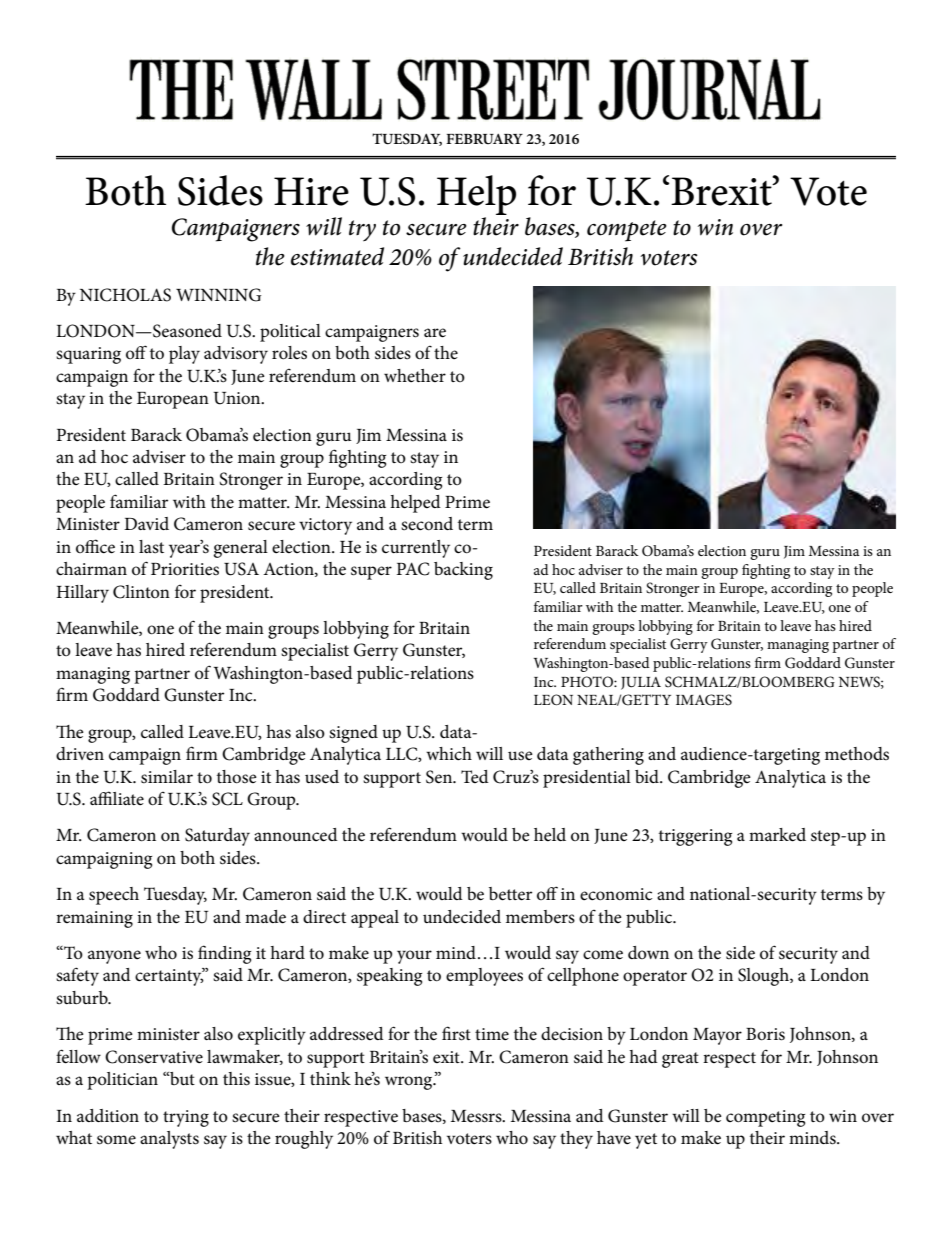  What do you see at coordinates (167, 777) in the screenshot?
I see `similar` at bounding box center [167, 777].
